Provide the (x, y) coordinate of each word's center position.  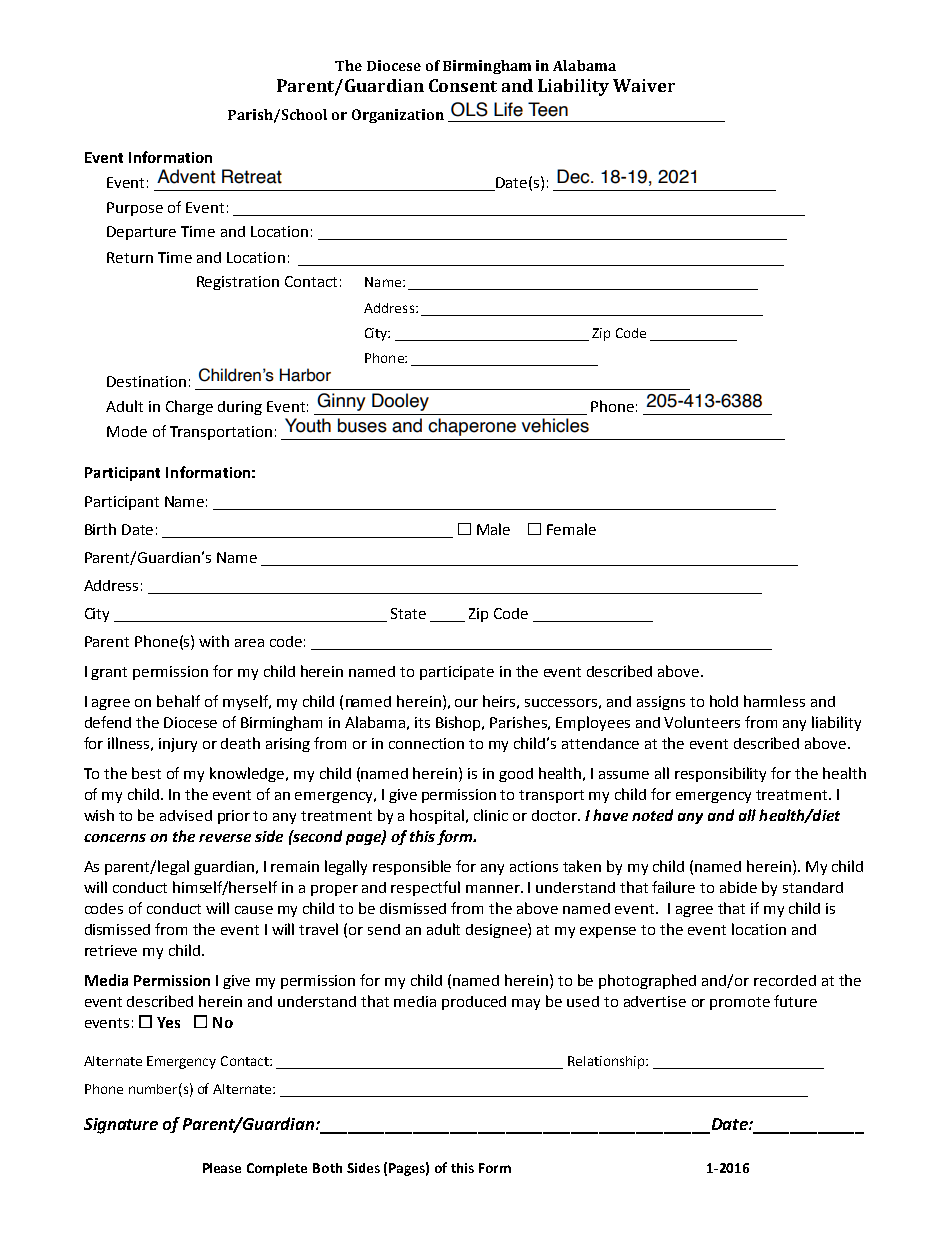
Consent (463, 85)
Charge (189, 407)
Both (327, 1168)
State (408, 613)
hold (724, 701)
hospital (437, 816)
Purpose (135, 209)
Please (222, 1168)
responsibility (720, 774)
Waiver (644, 85)
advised (186, 815)
